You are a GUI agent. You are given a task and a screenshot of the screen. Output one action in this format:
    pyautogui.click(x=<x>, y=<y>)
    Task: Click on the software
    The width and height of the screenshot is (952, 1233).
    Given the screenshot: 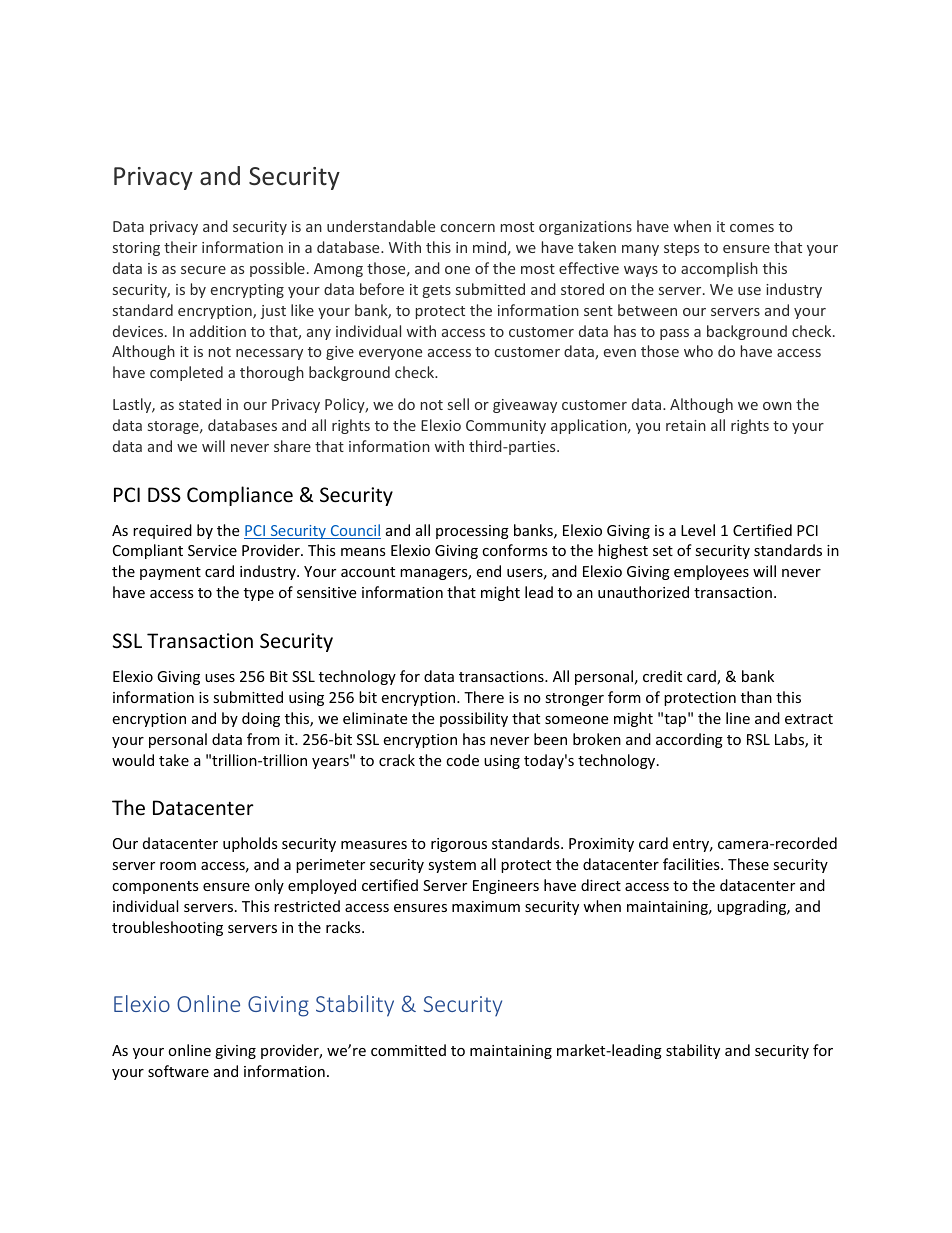 What is the action you would take?
    pyautogui.click(x=178, y=1071)
